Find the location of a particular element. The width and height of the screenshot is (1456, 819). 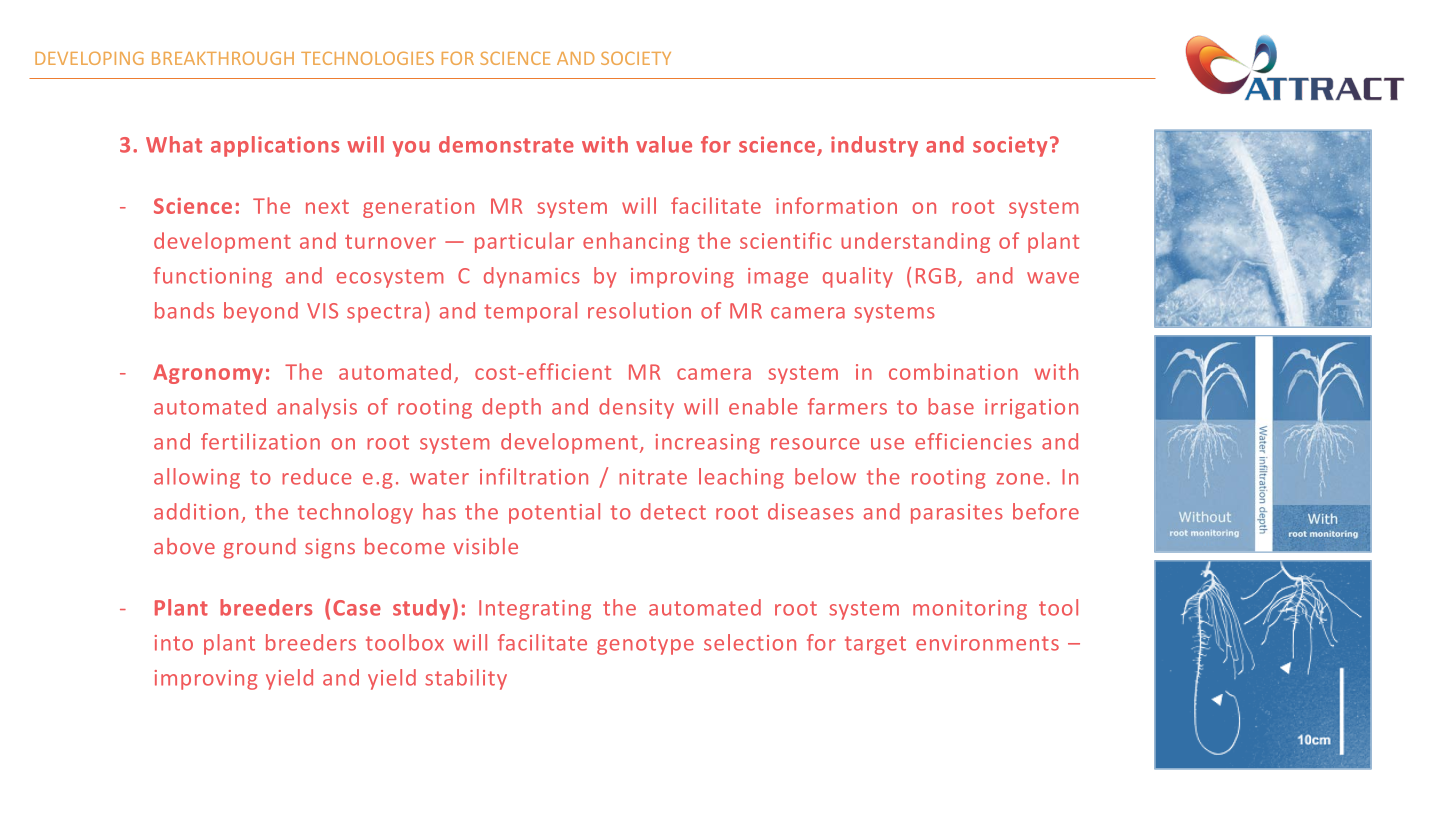

next is located at coordinates (327, 206).
